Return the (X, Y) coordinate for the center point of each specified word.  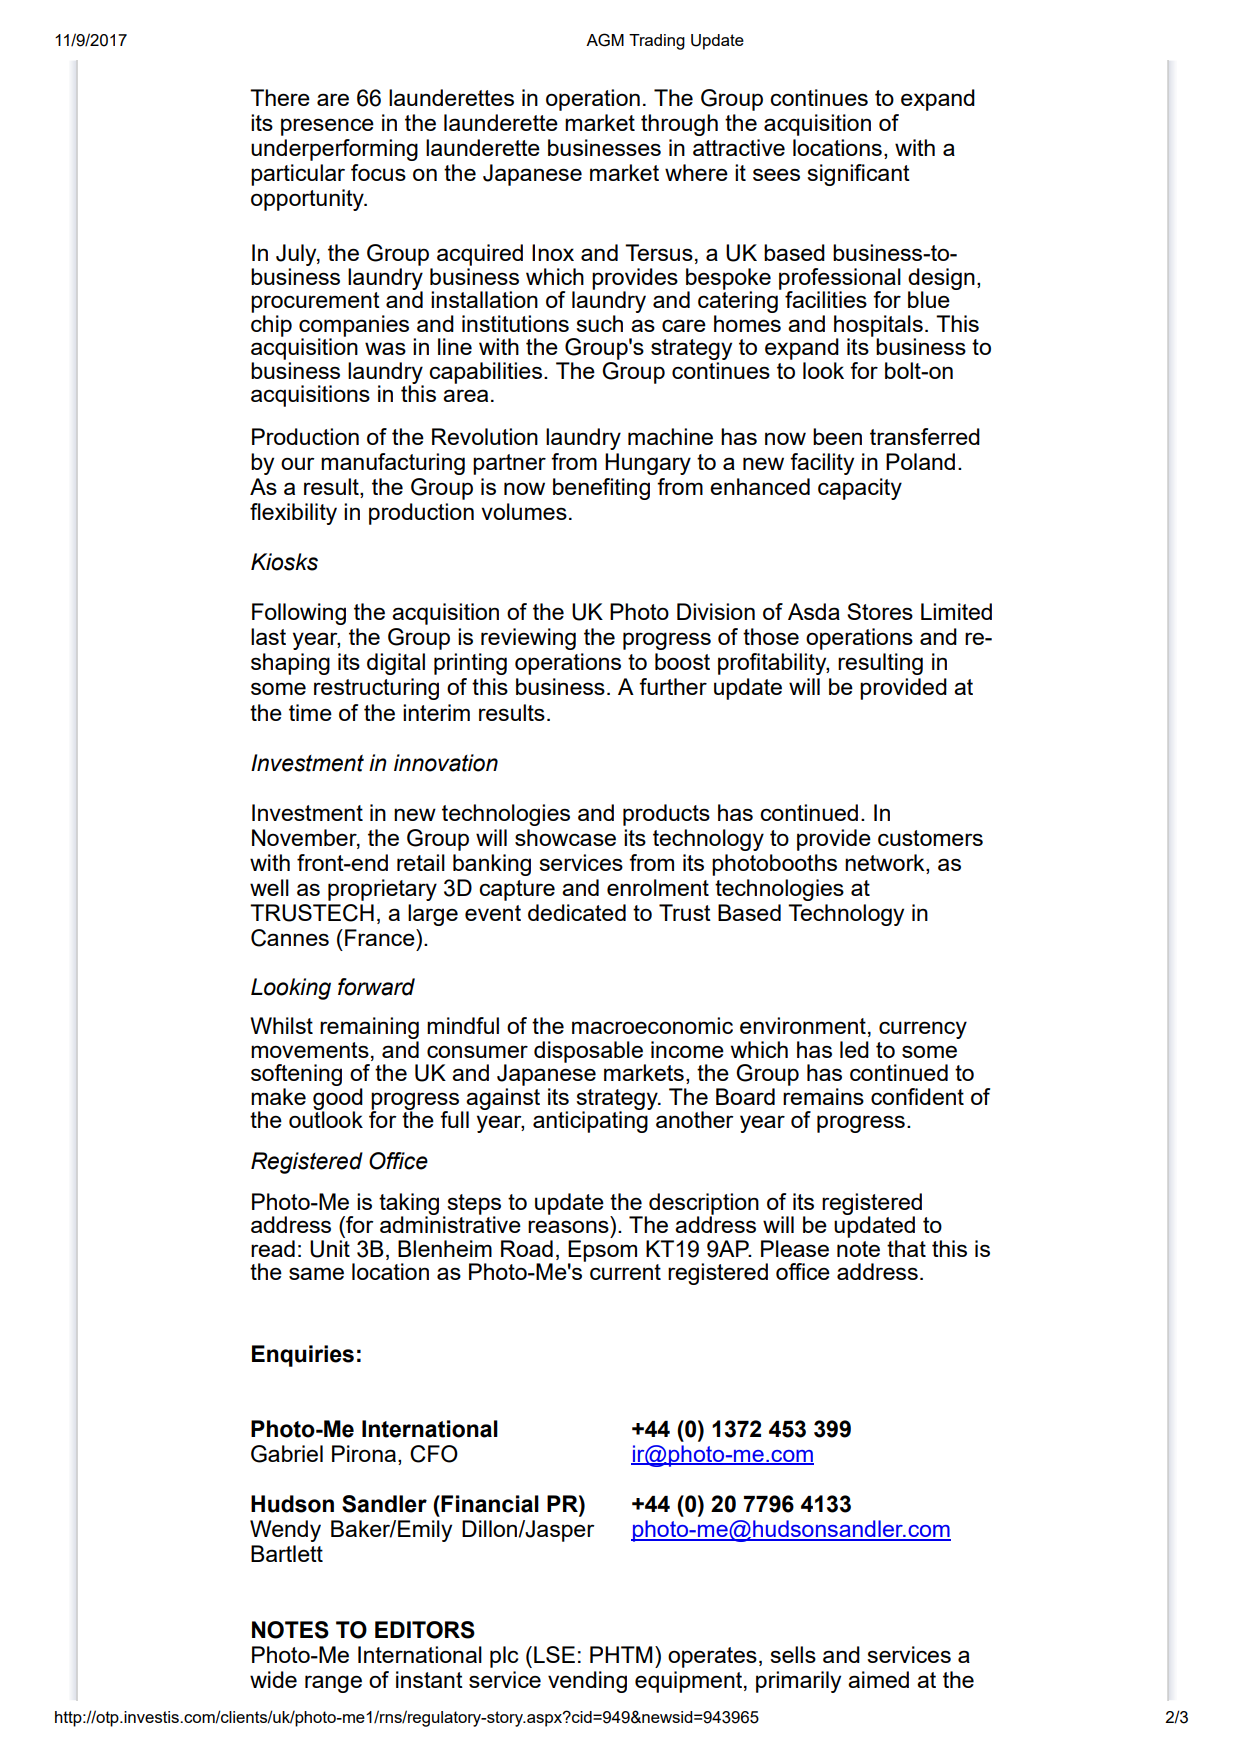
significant (858, 175)
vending (587, 1682)
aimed (878, 1679)
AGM (605, 40)
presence (327, 127)
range (333, 1684)
